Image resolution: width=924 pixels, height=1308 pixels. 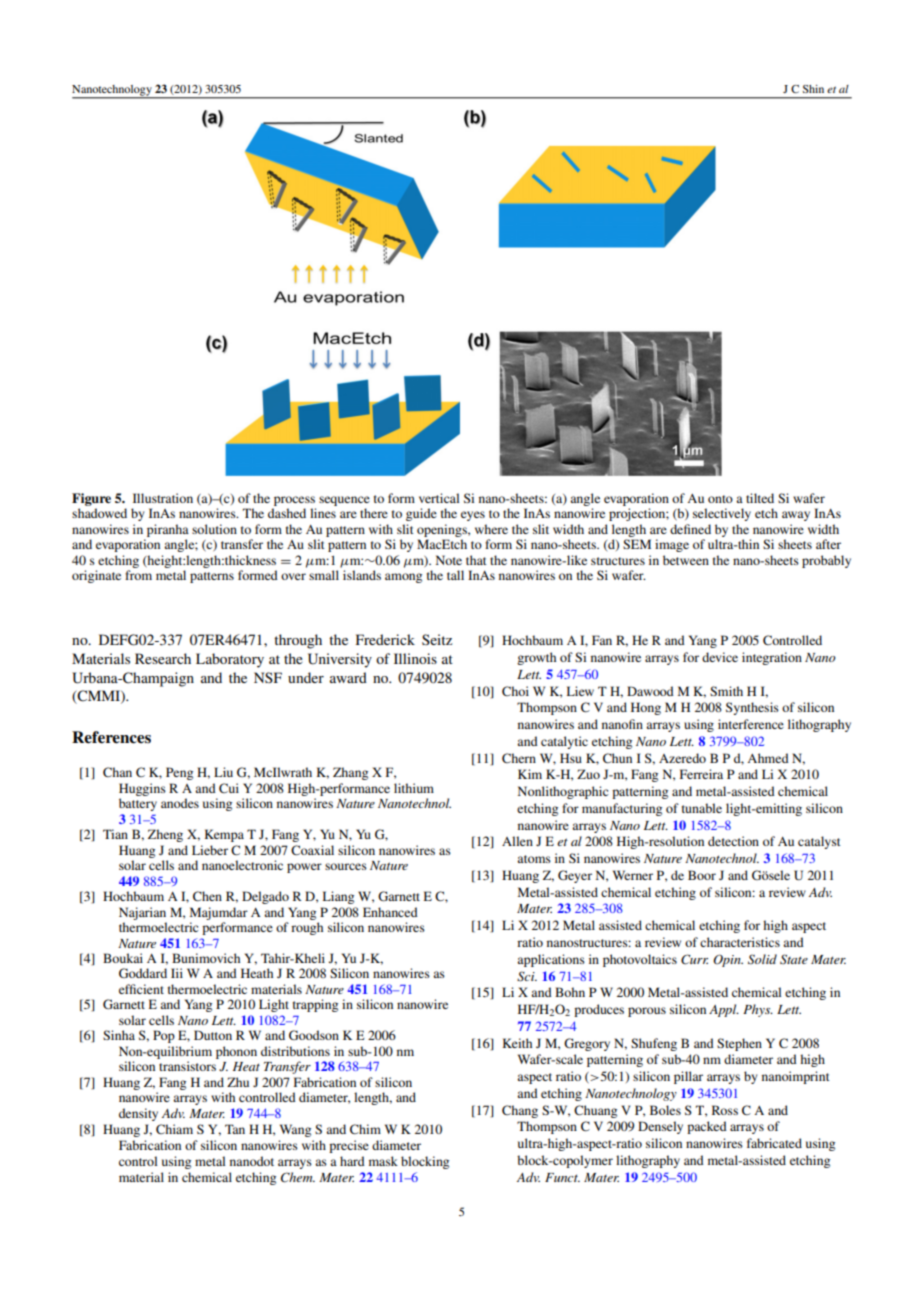 I want to click on Research, so click(x=163, y=658).
